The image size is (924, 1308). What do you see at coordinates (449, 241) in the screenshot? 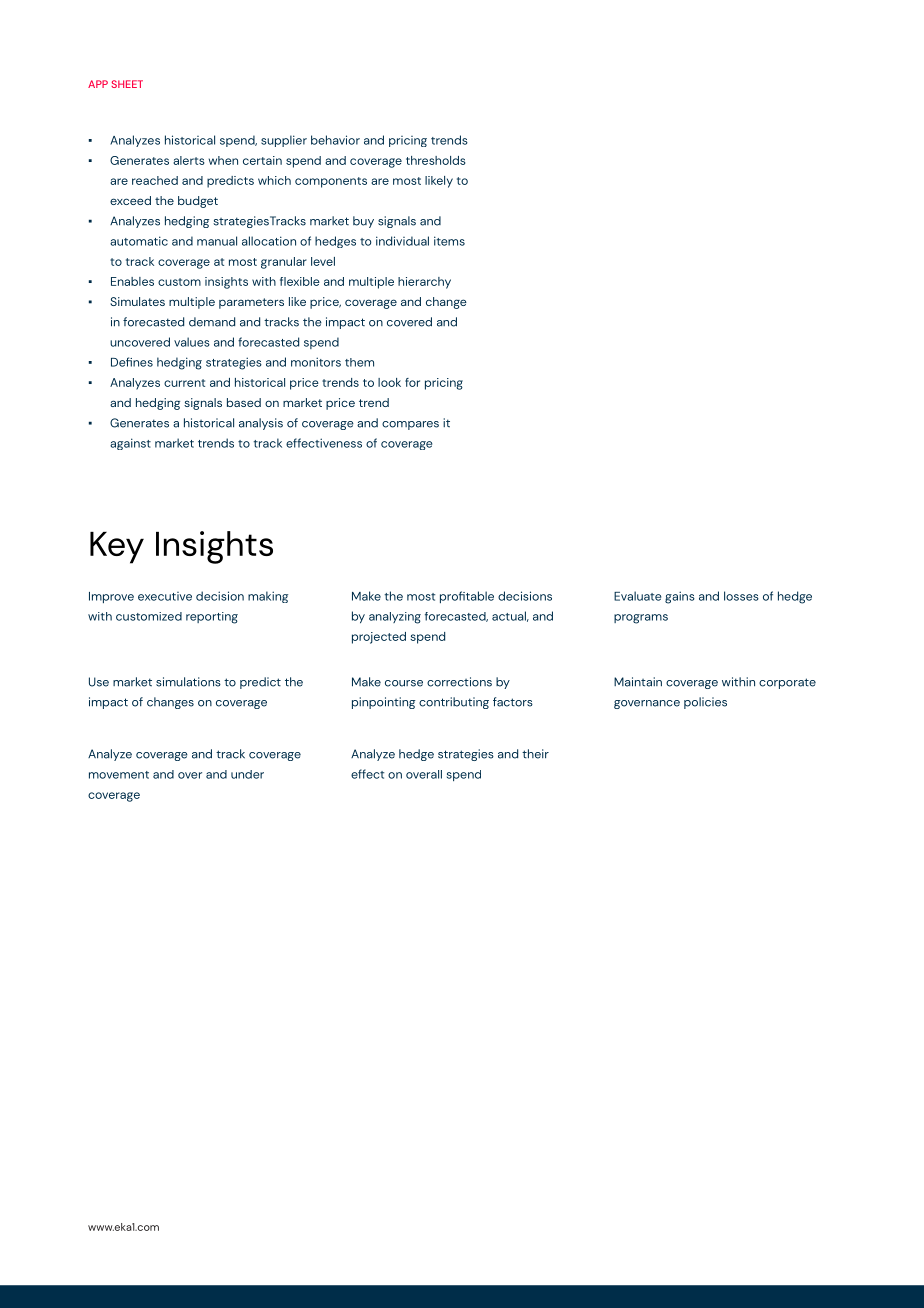
I see `items` at bounding box center [449, 241].
